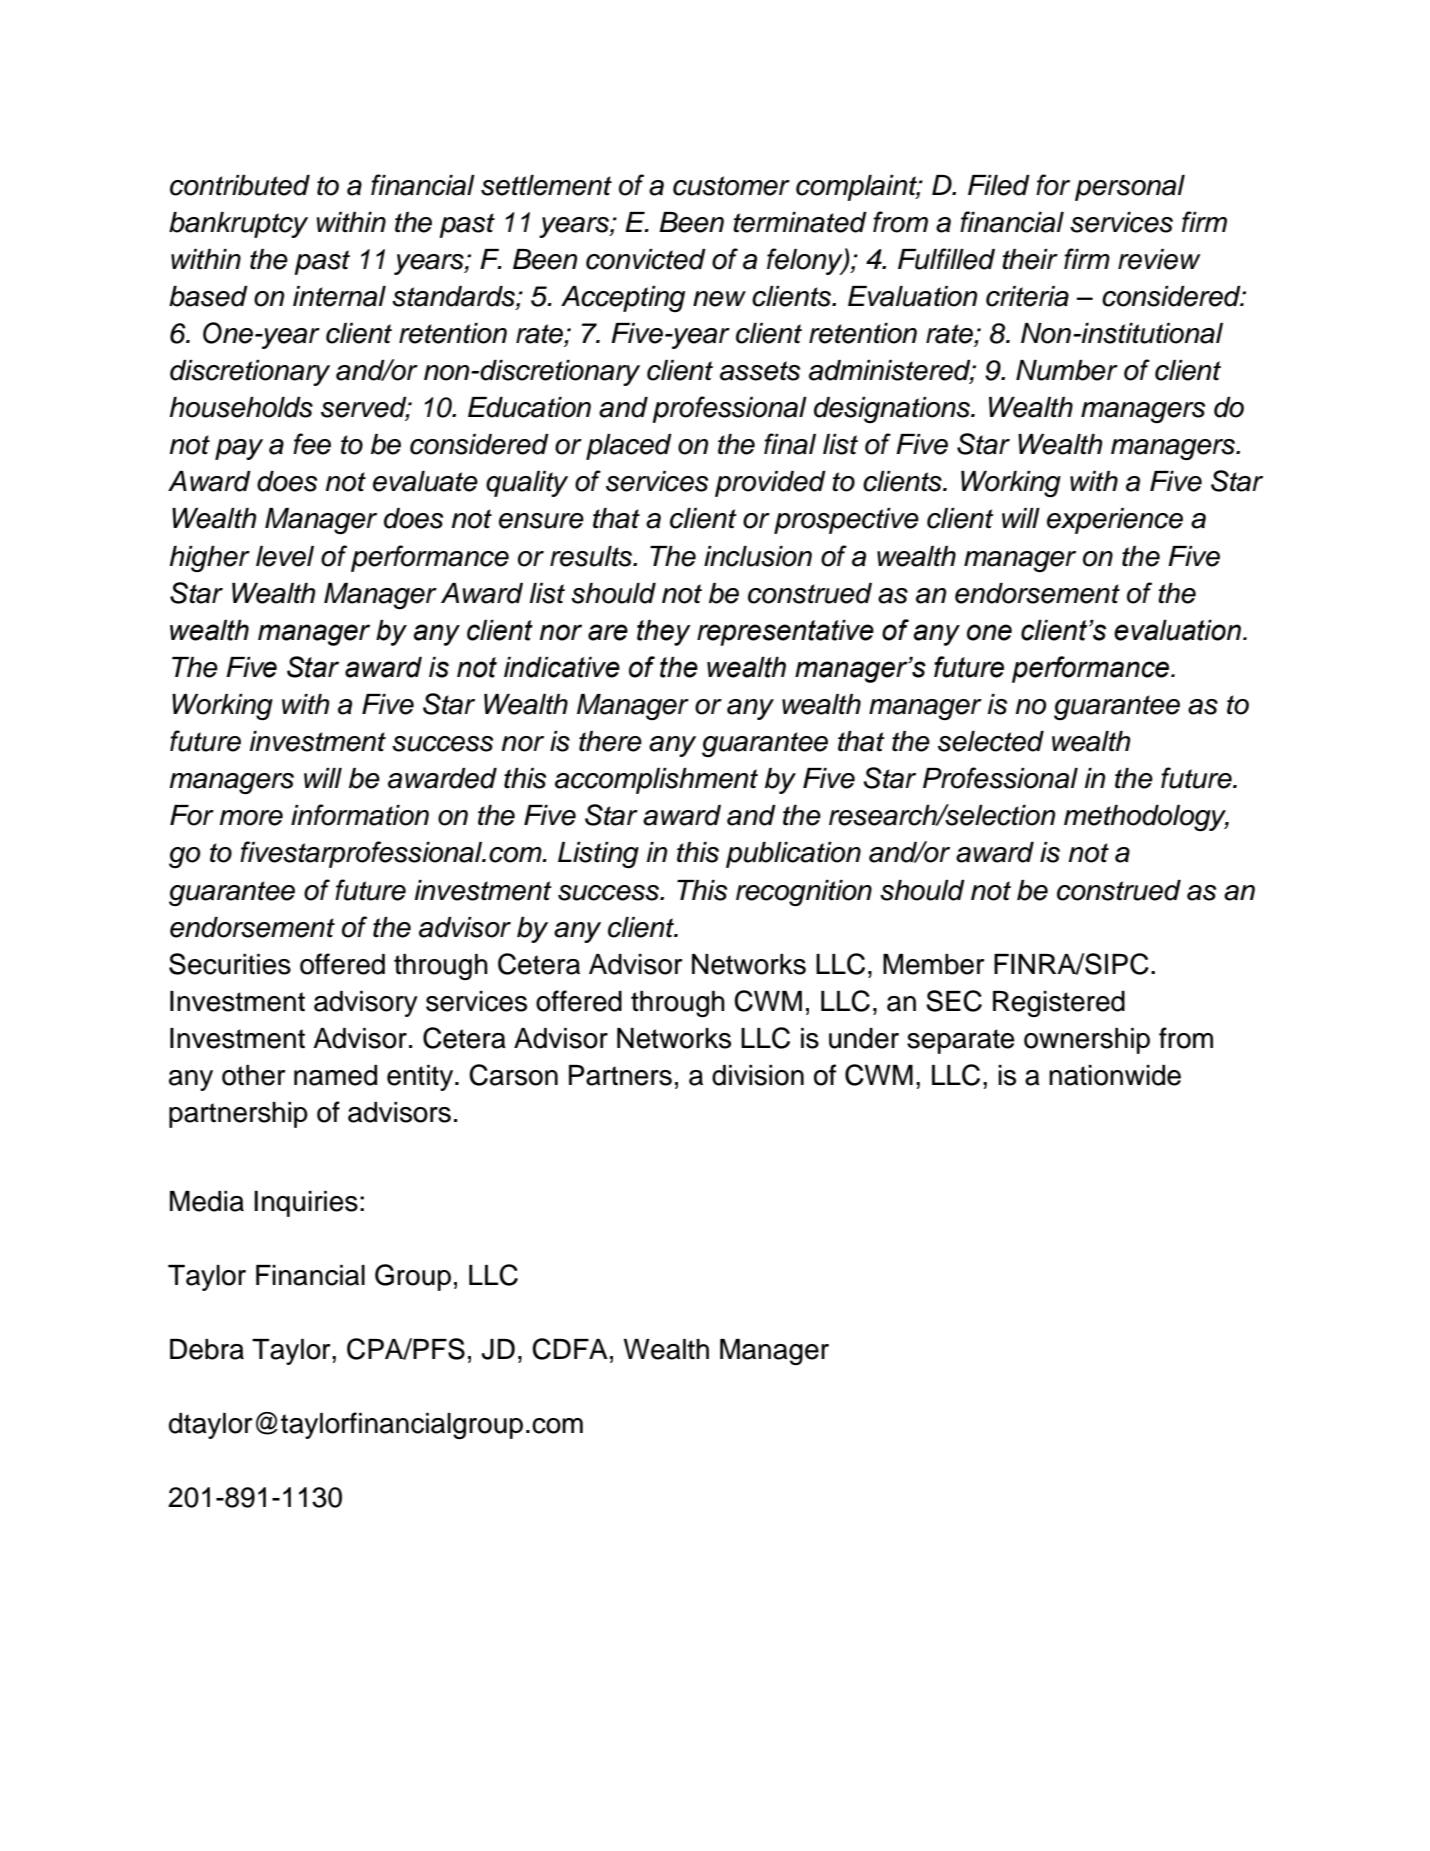  What do you see at coordinates (1030, 259) in the document?
I see `their` at bounding box center [1030, 259].
